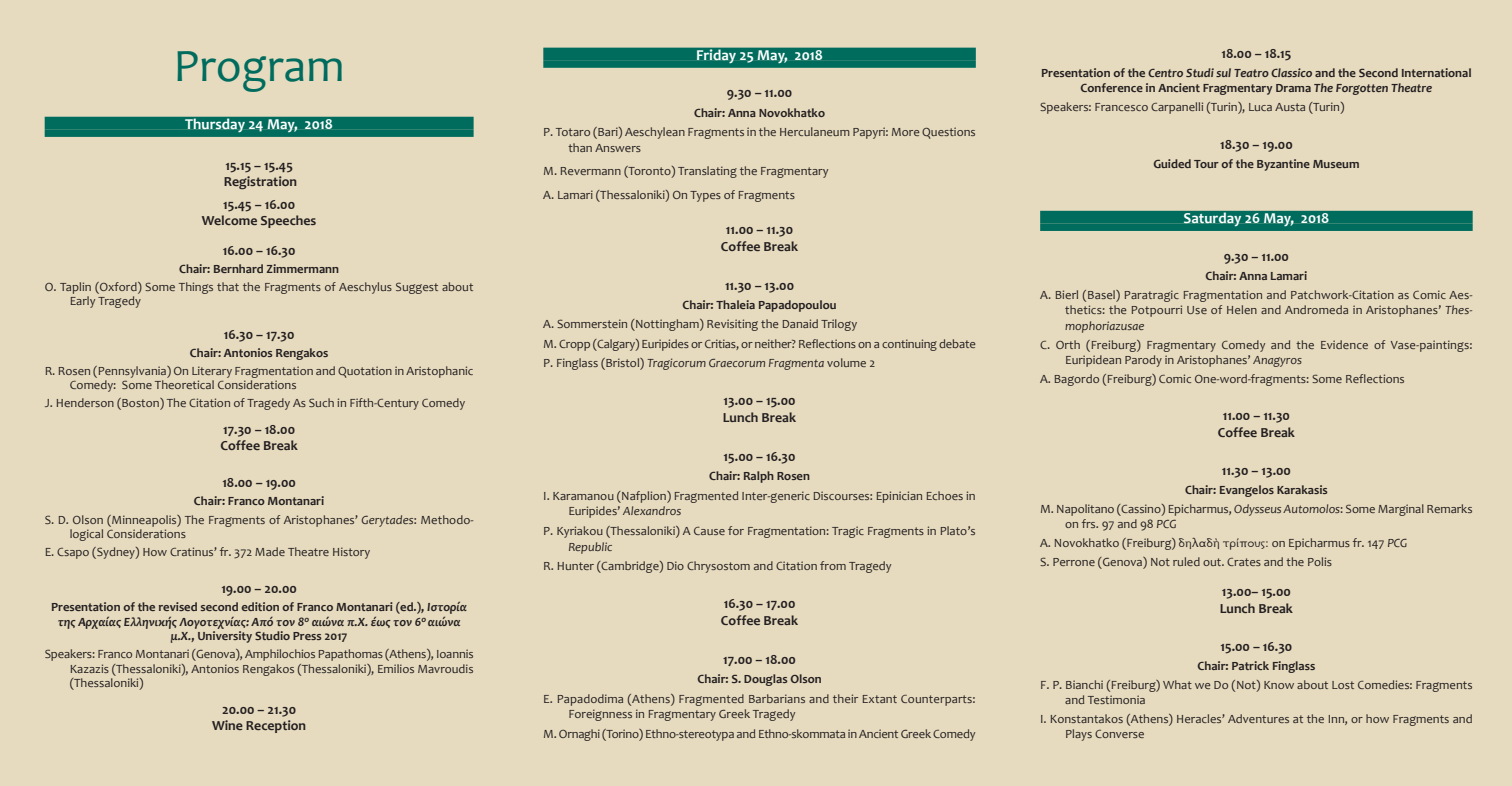 This image has height=786, width=1512. What do you see at coordinates (229, 220) in the image?
I see `Welcome` at bounding box center [229, 220].
